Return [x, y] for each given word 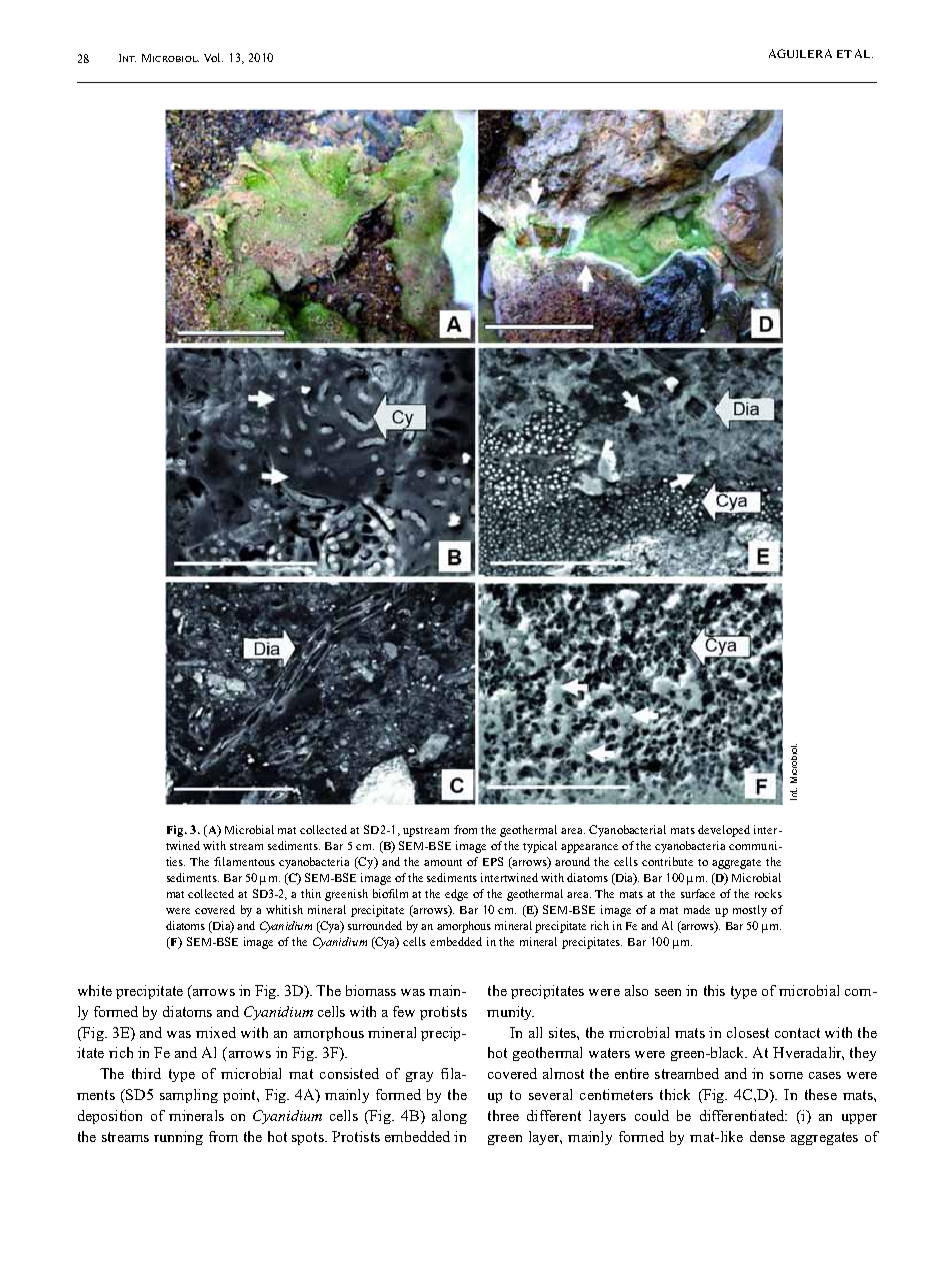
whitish [284, 909]
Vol [213, 57]
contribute [667, 861]
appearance [589, 848]
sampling [189, 1096]
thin [311, 893]
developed [724, 831]
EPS [493, 861]
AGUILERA [800, 53]
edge [456, 895]
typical [540, 847]
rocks [768, 893]
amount [443, 862]
